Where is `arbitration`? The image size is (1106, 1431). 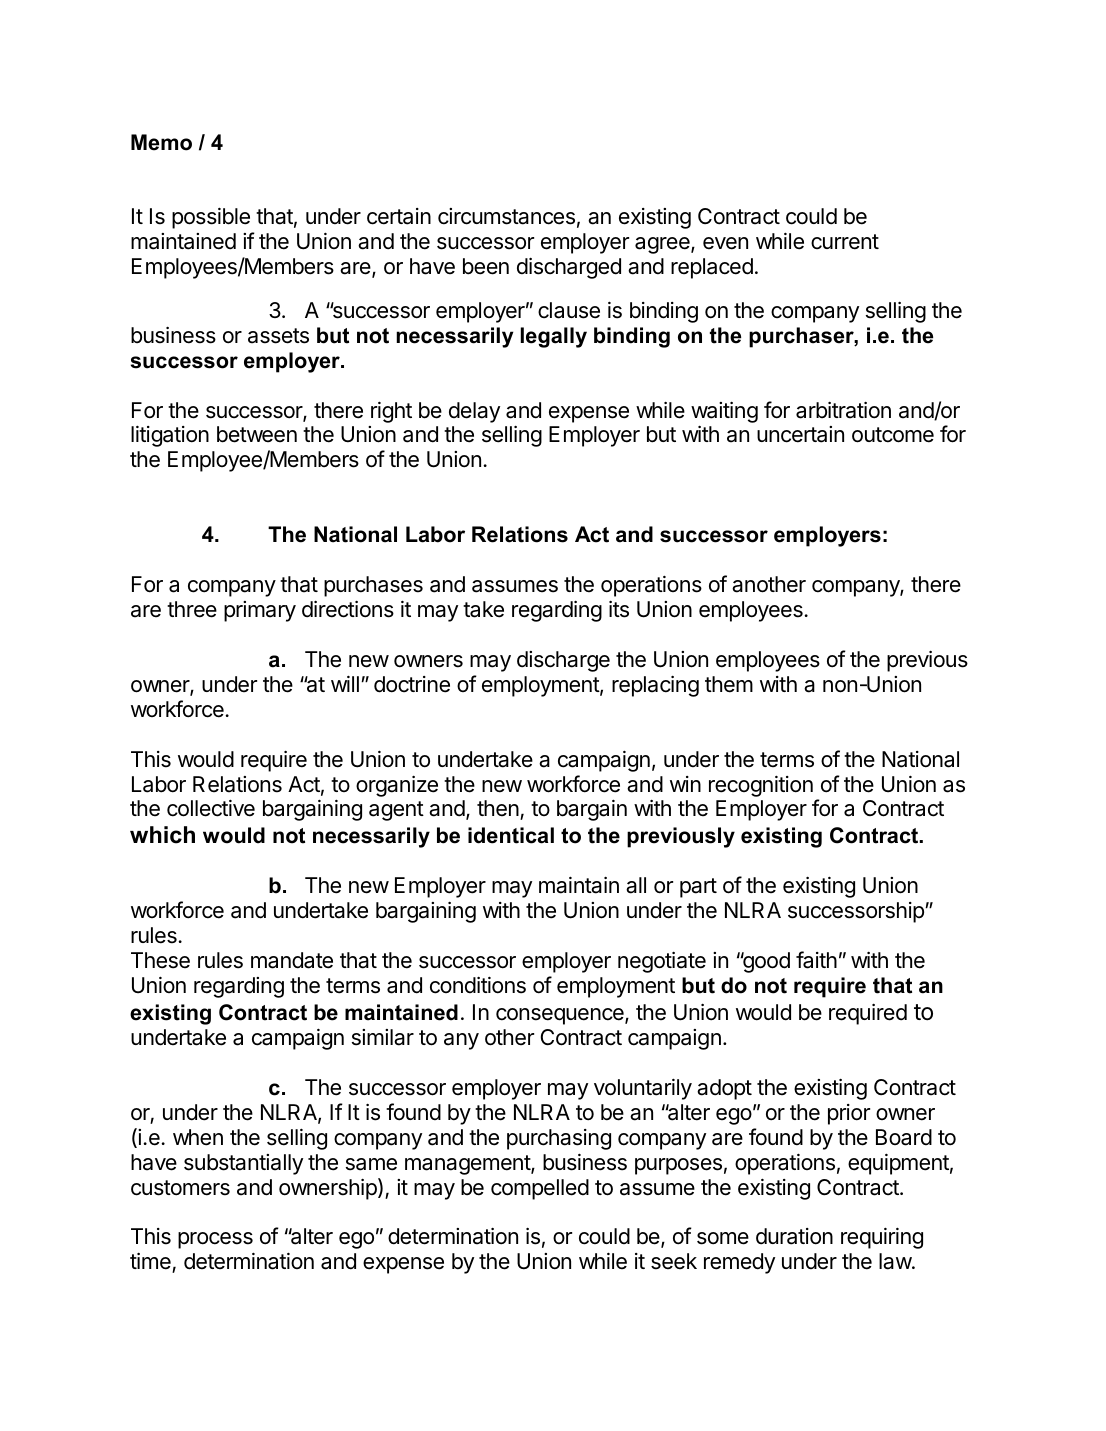
arbitration is located at coordinates (843, 410).
